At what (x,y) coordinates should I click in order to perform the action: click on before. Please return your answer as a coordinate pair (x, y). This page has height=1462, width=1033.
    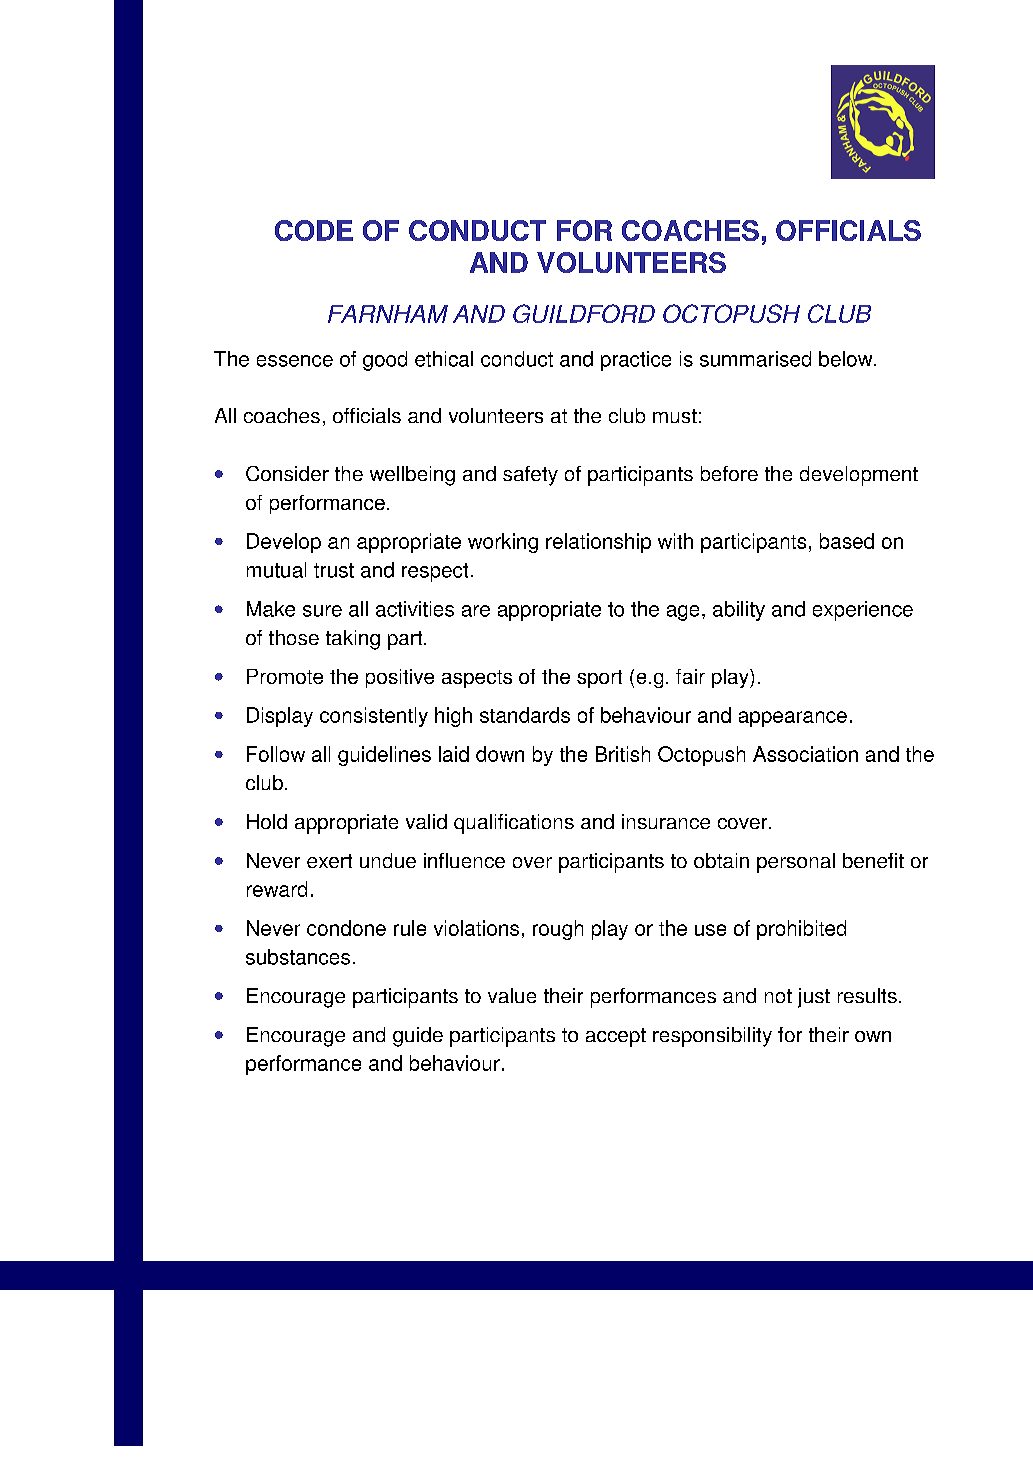
    Looking at the image, I should click on (729, 473).
